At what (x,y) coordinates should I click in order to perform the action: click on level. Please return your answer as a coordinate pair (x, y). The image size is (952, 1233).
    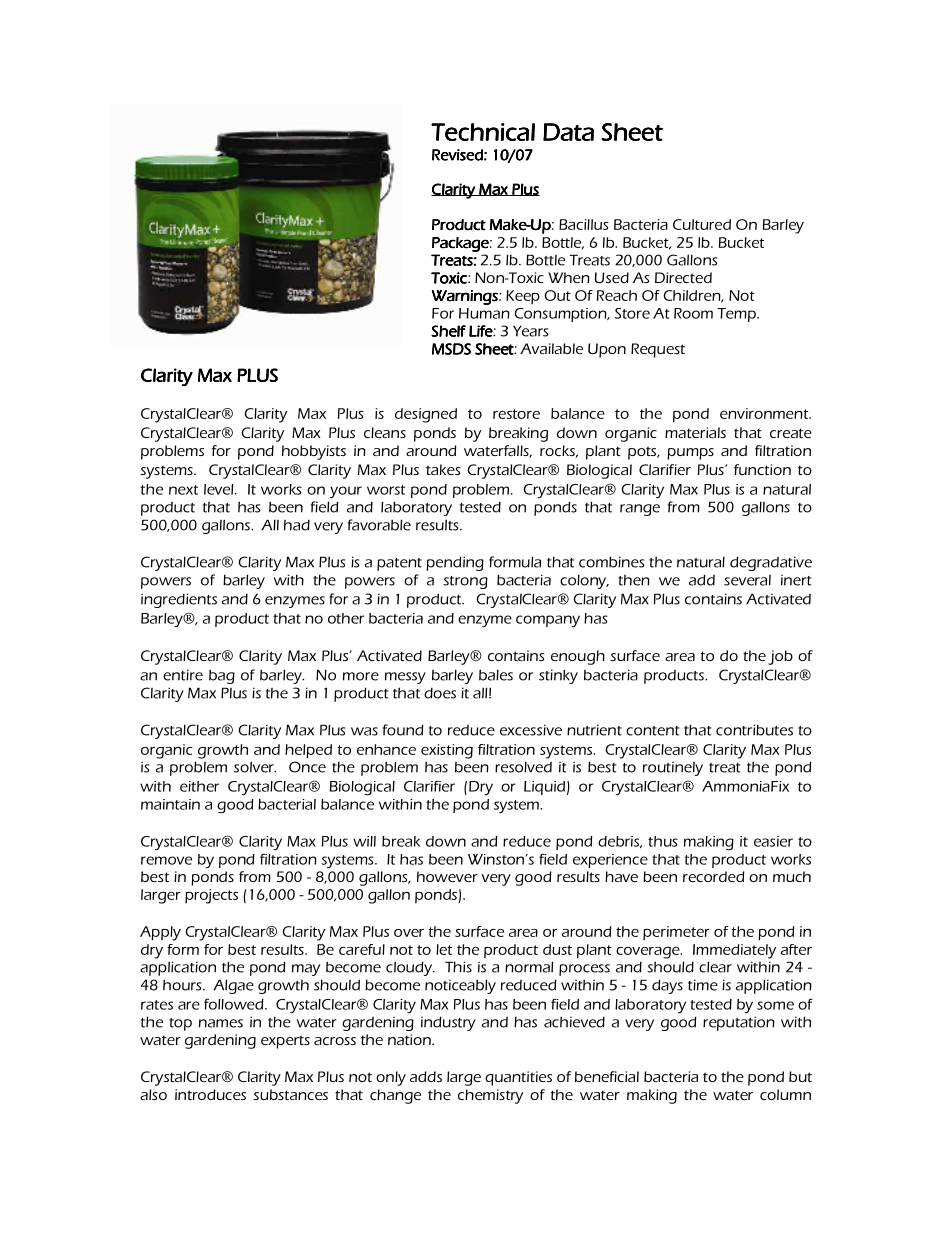
    Looking at the image, I should click on (220, 489).
